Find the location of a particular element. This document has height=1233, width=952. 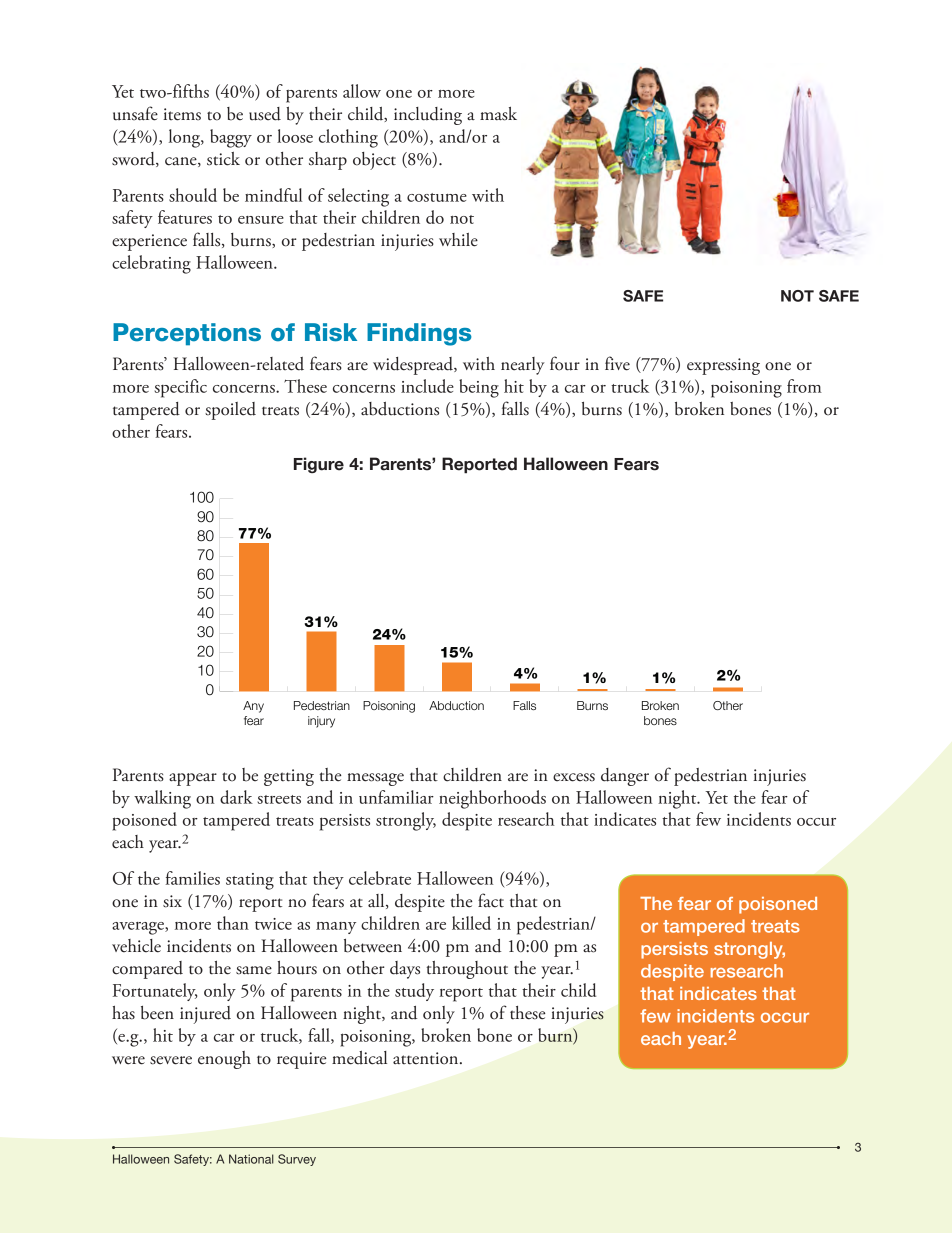

throughout is located at coordinates (467, 970).
